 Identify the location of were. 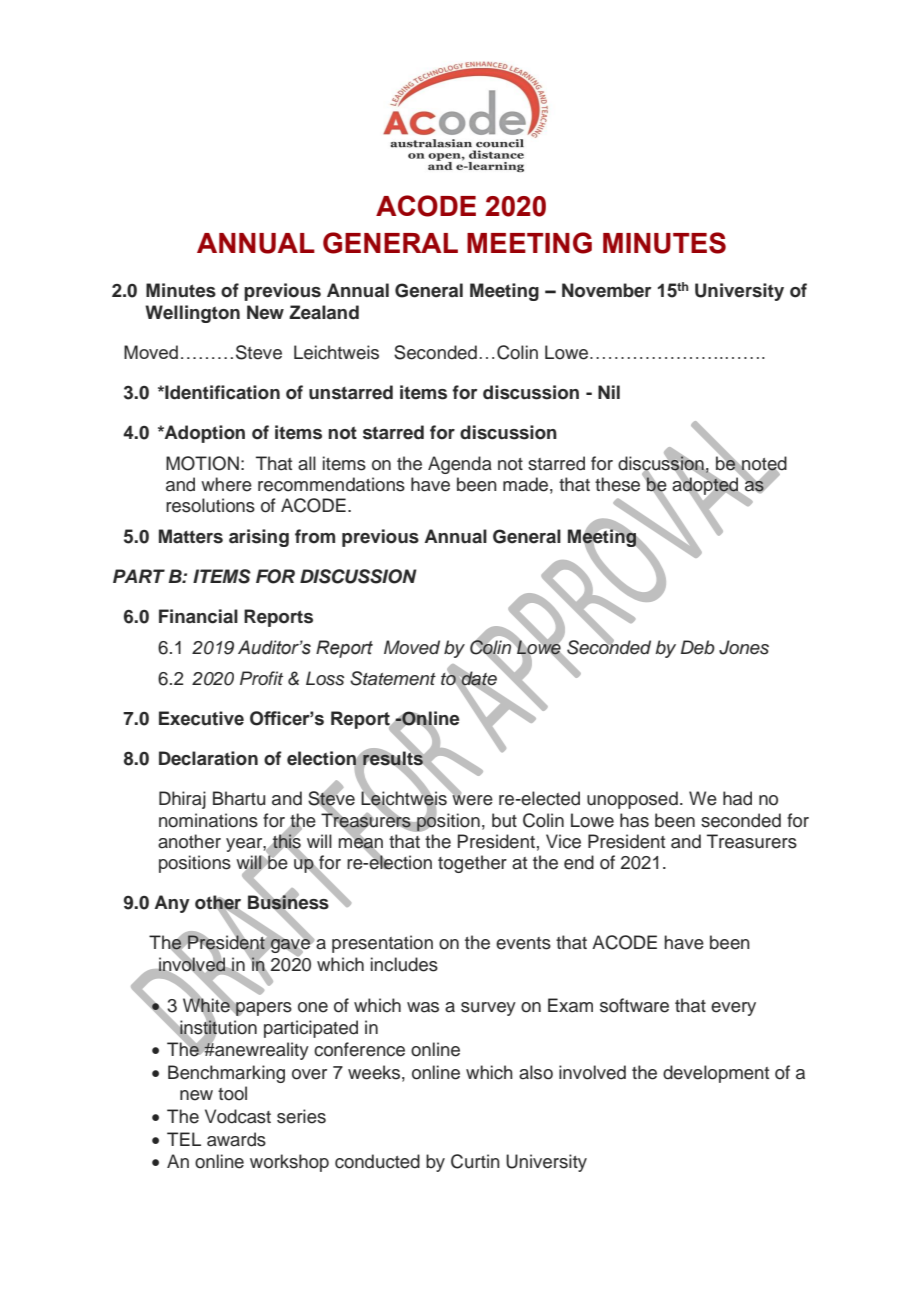
(472, 799).
